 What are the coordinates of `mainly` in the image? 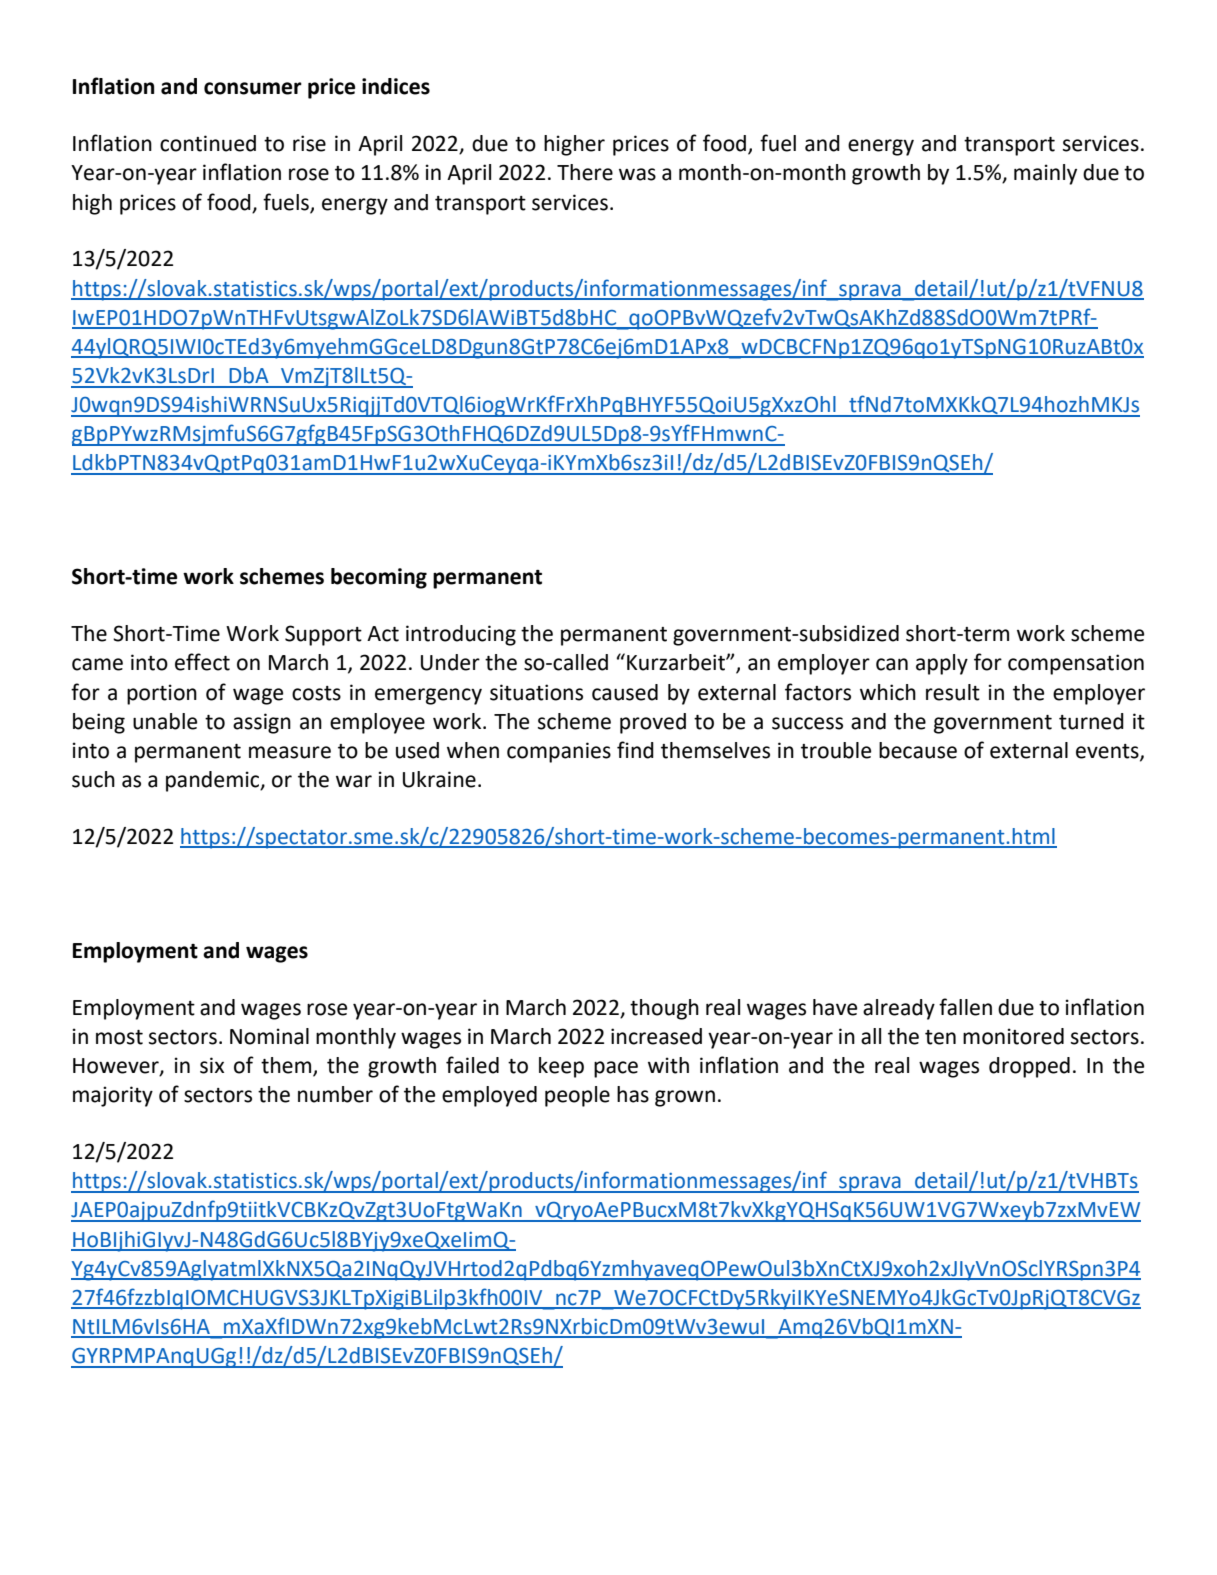 It's located at (1045, 174).
